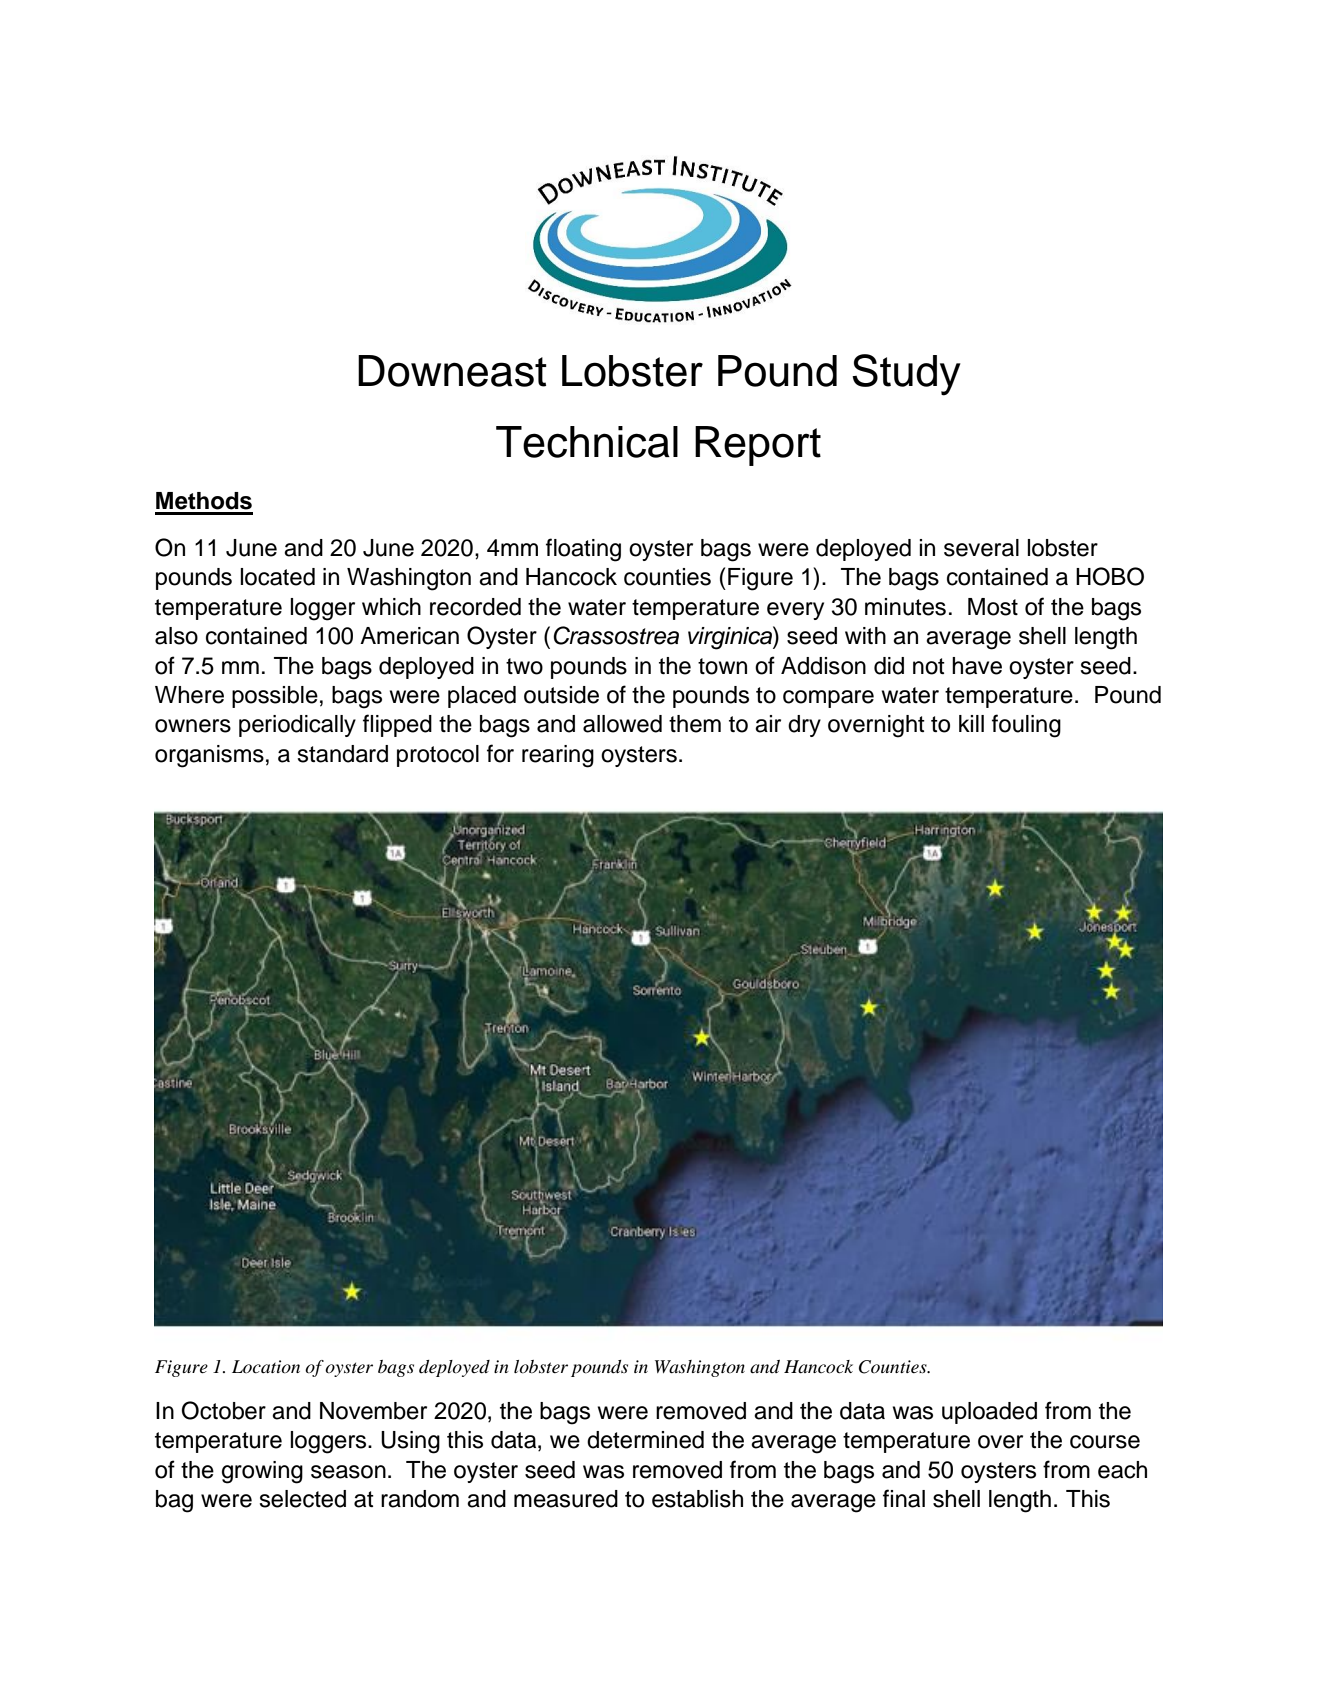  I want to click on Study, so click(906, 375).
